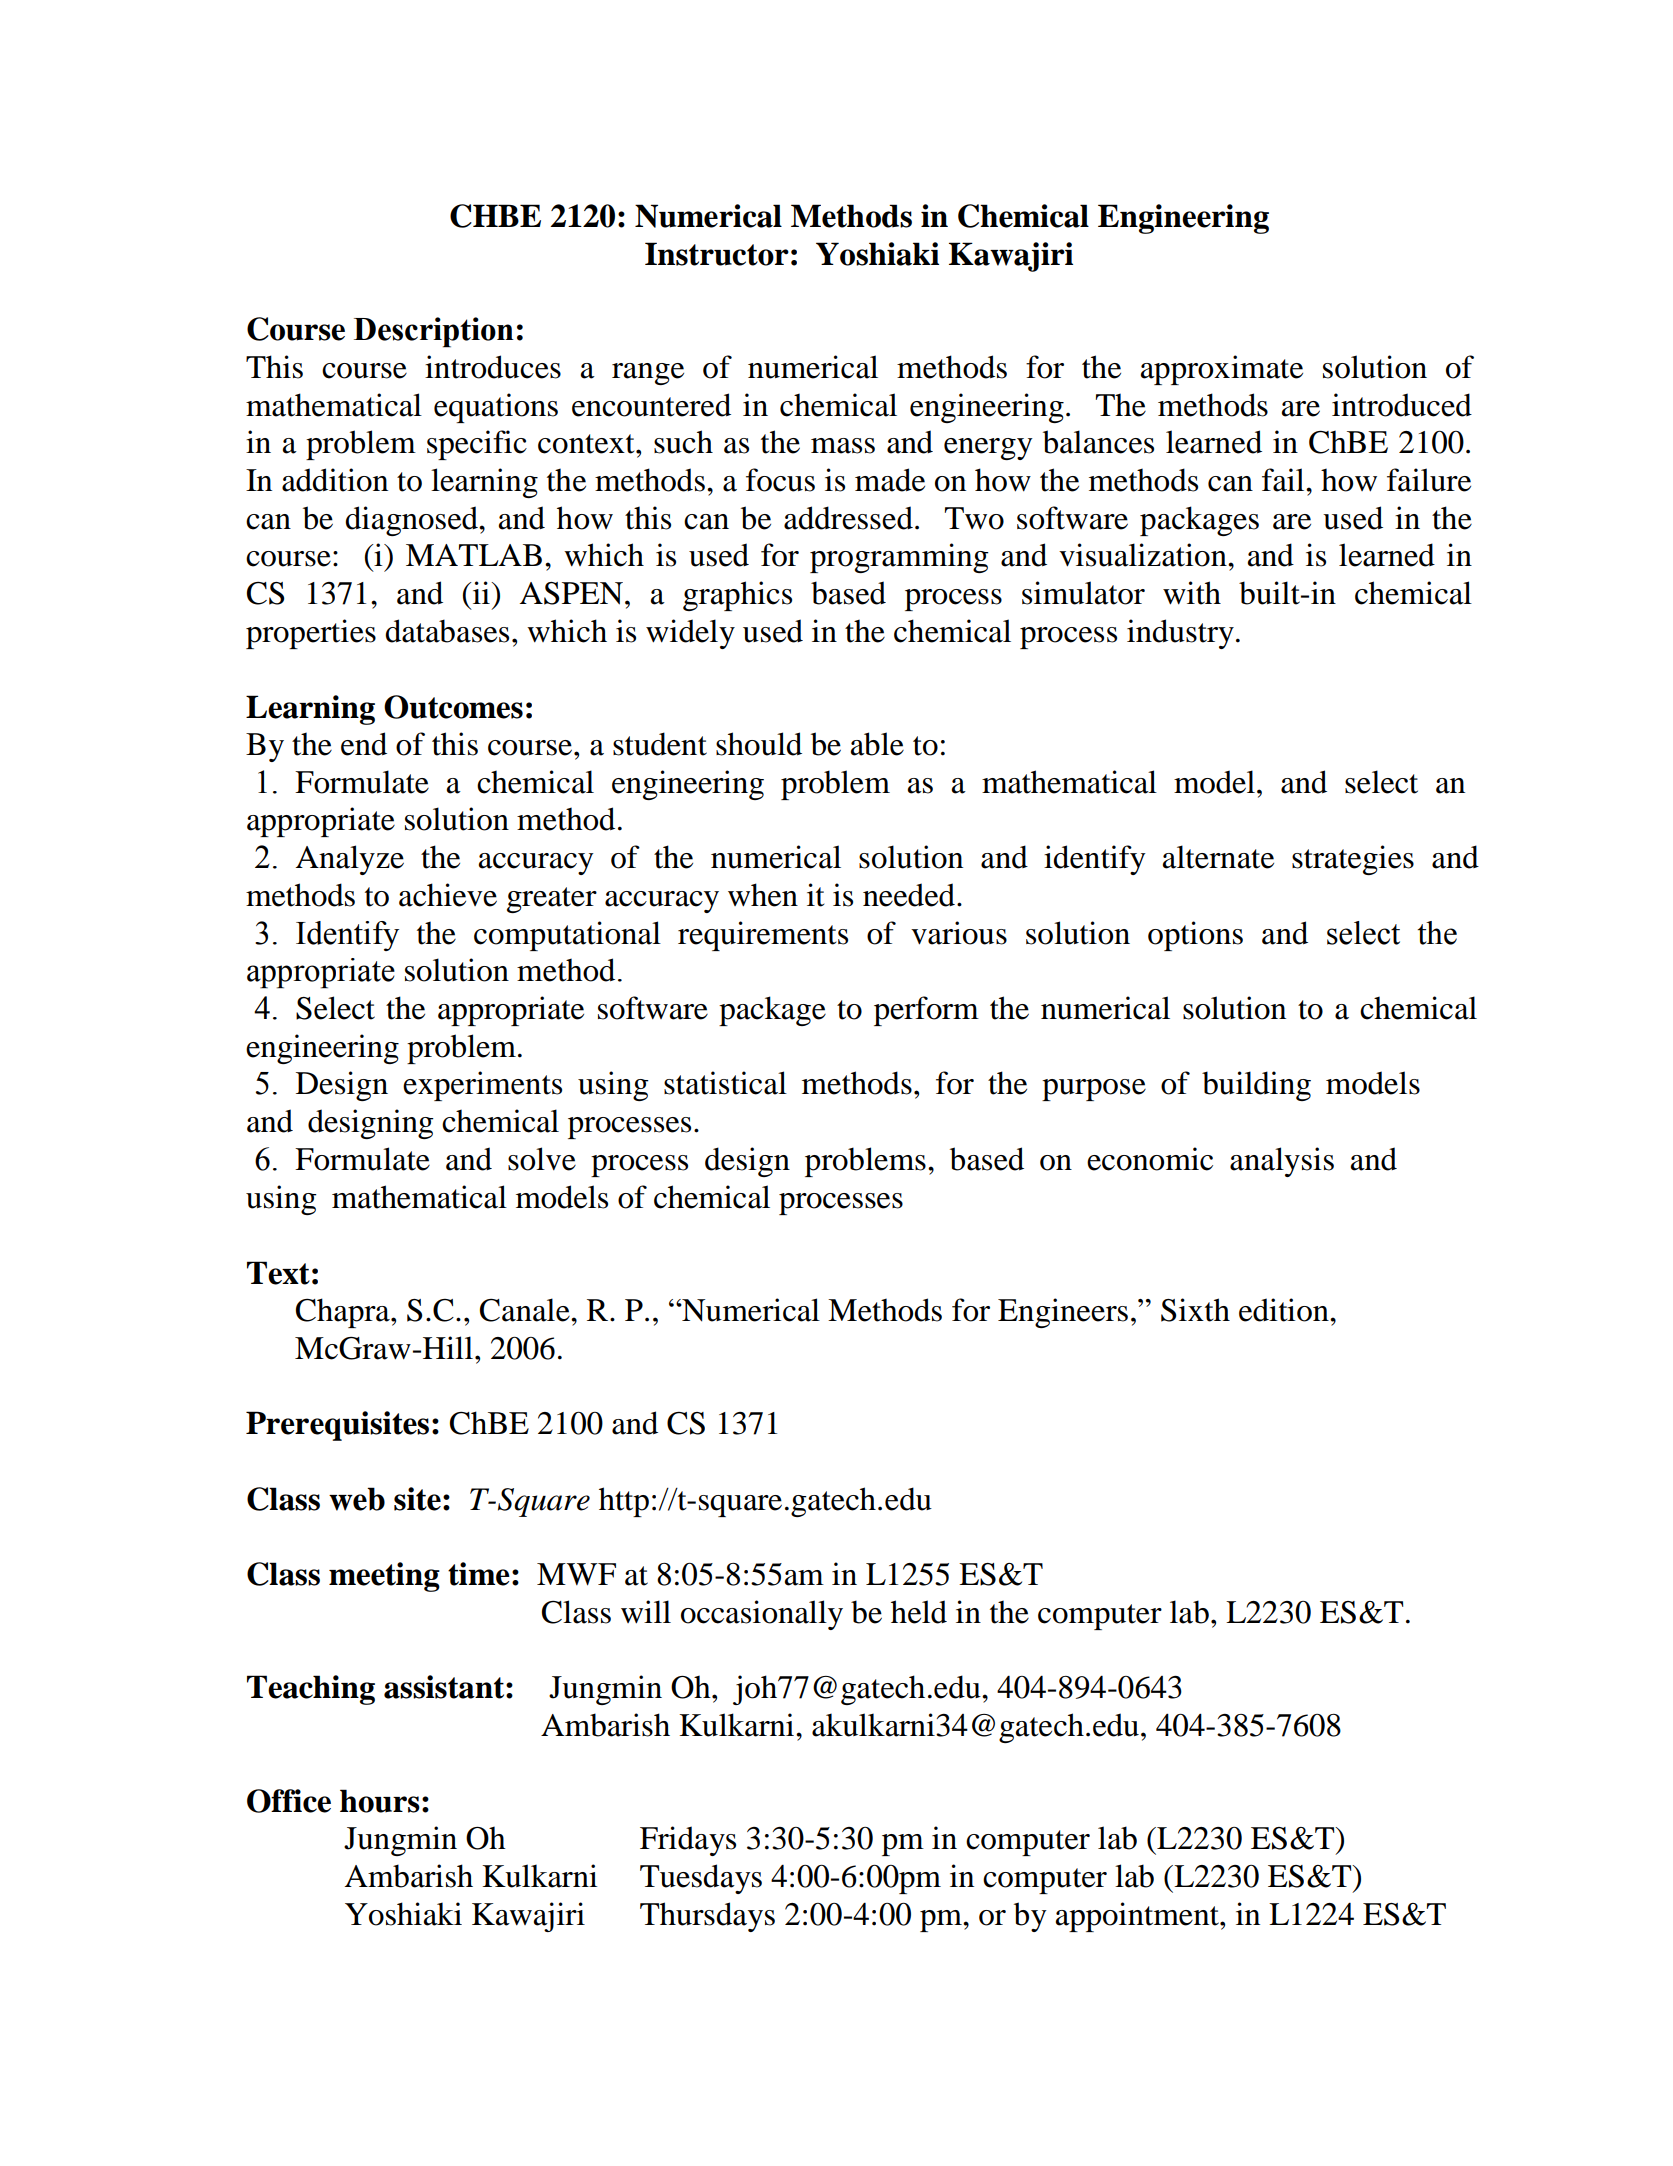 The width and height of the screenshot is (1673, 2166). Describe the element at coordinates (434, 332) in the screenshot. I see `Description` at that location.
